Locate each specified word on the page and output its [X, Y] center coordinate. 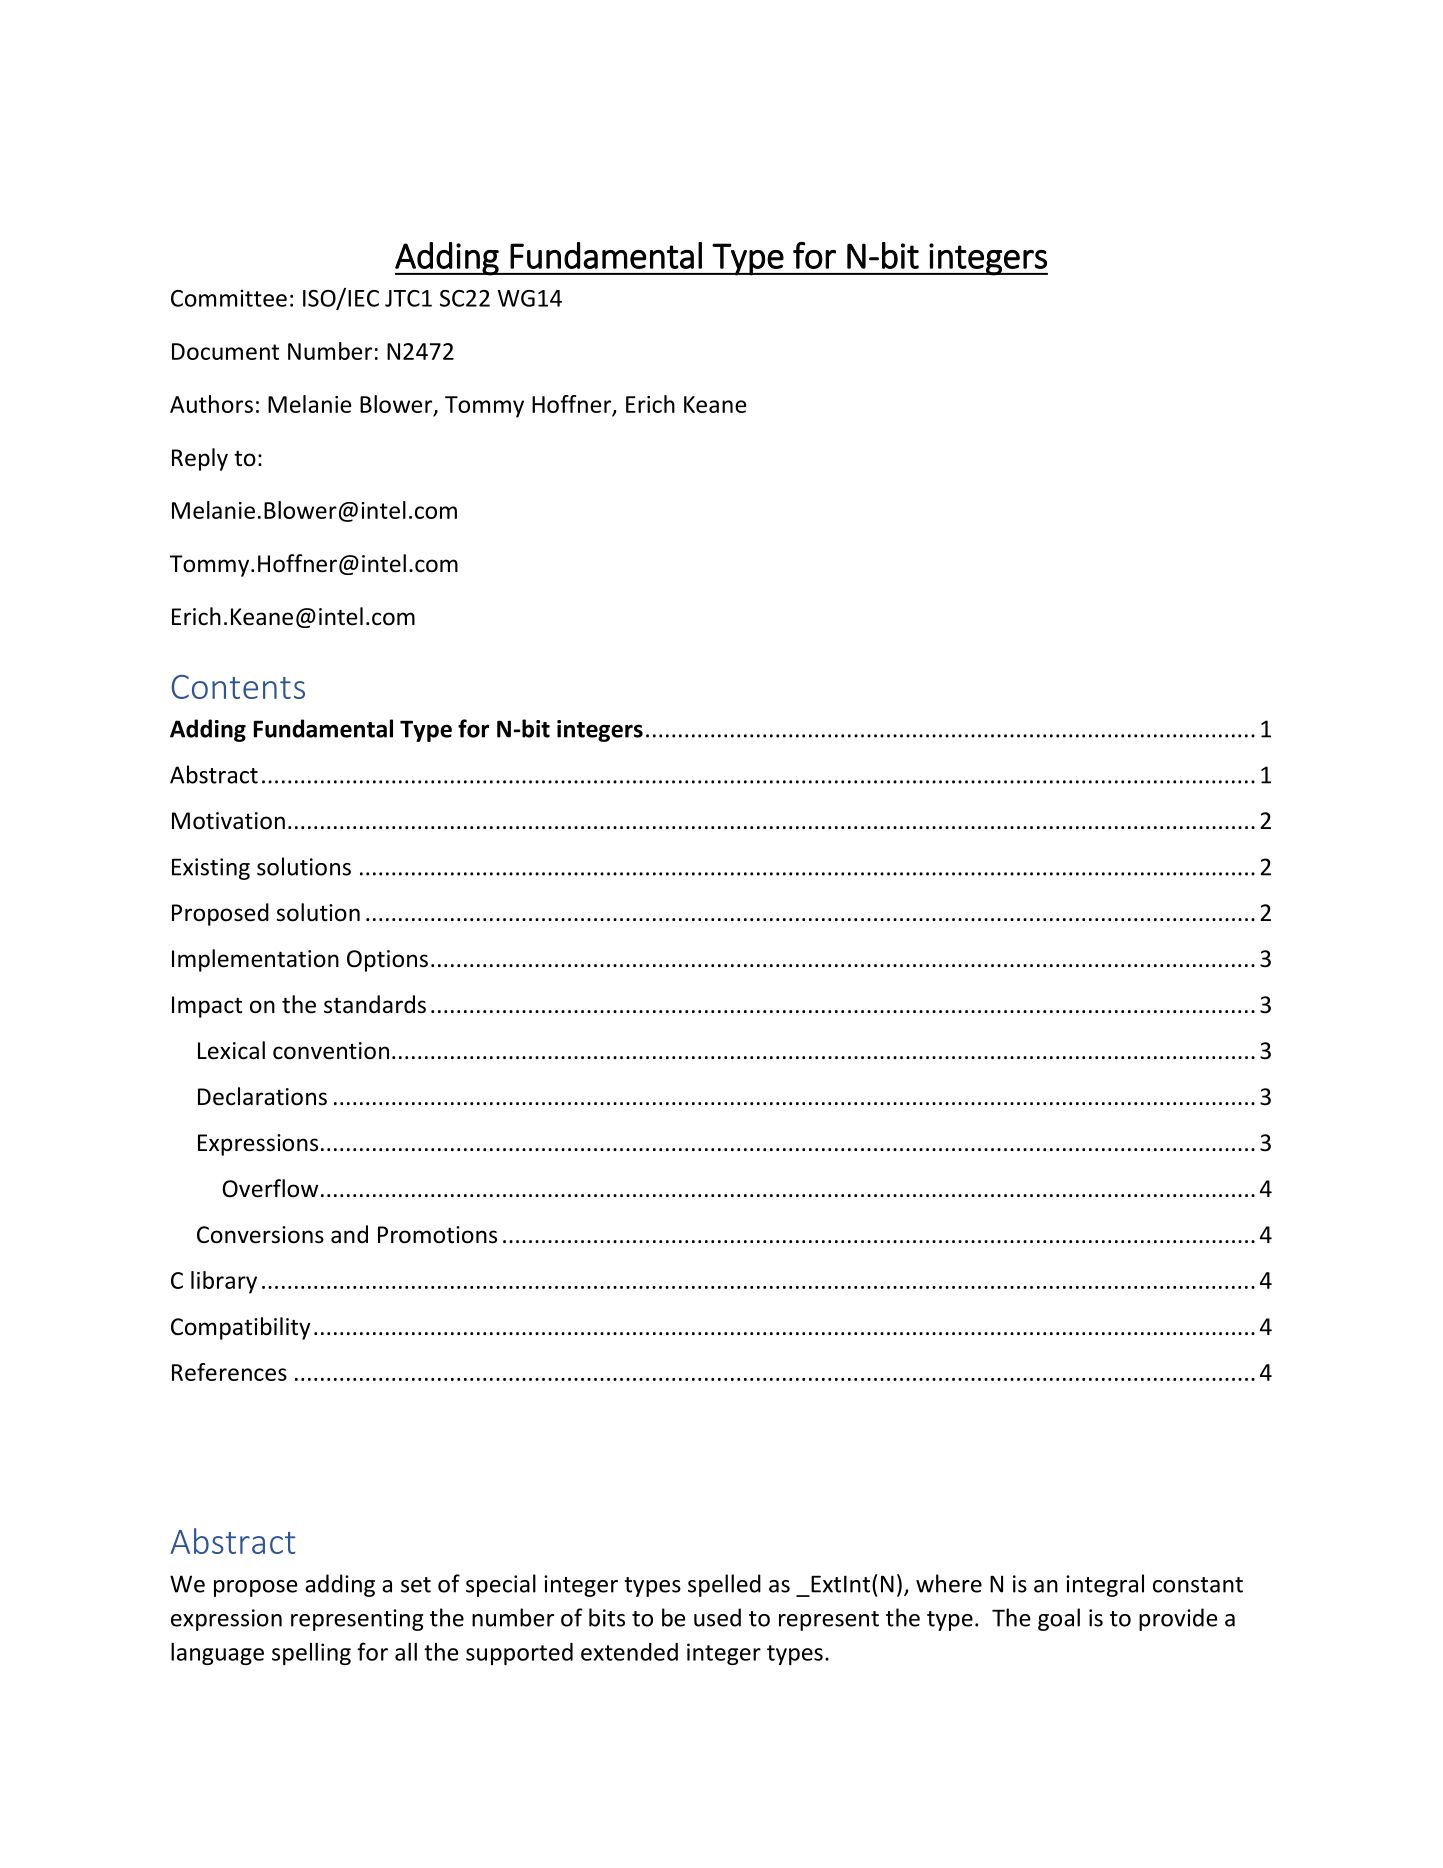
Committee [229, 298]
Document [225, 351]
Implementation [255, 960]
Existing [211, 869]
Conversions [260, 1235]
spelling [311, 1654]
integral [1105, 1585]
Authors [211, 404]
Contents [238, 687]
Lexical [231, 1050]
